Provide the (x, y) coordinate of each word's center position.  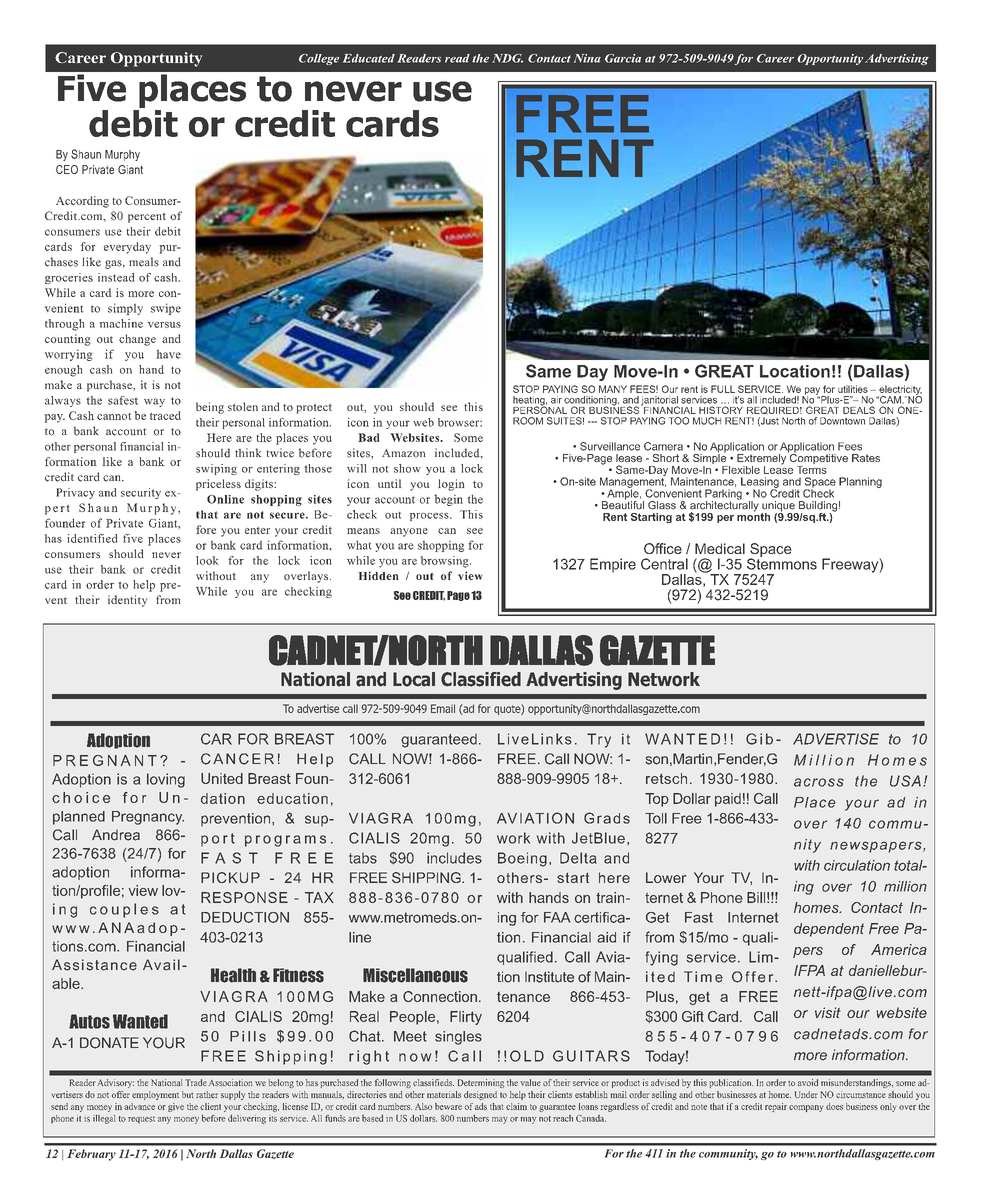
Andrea (116, 835)
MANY (613, 389)
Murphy (122, 155)
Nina (587, 58)
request (141, 1120)
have (169, 354)
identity (128, 601)
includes (454, 858)
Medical (720, 548)
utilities (853, 389)
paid (728, 800)
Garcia (623, 58)
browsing (446, 562)
